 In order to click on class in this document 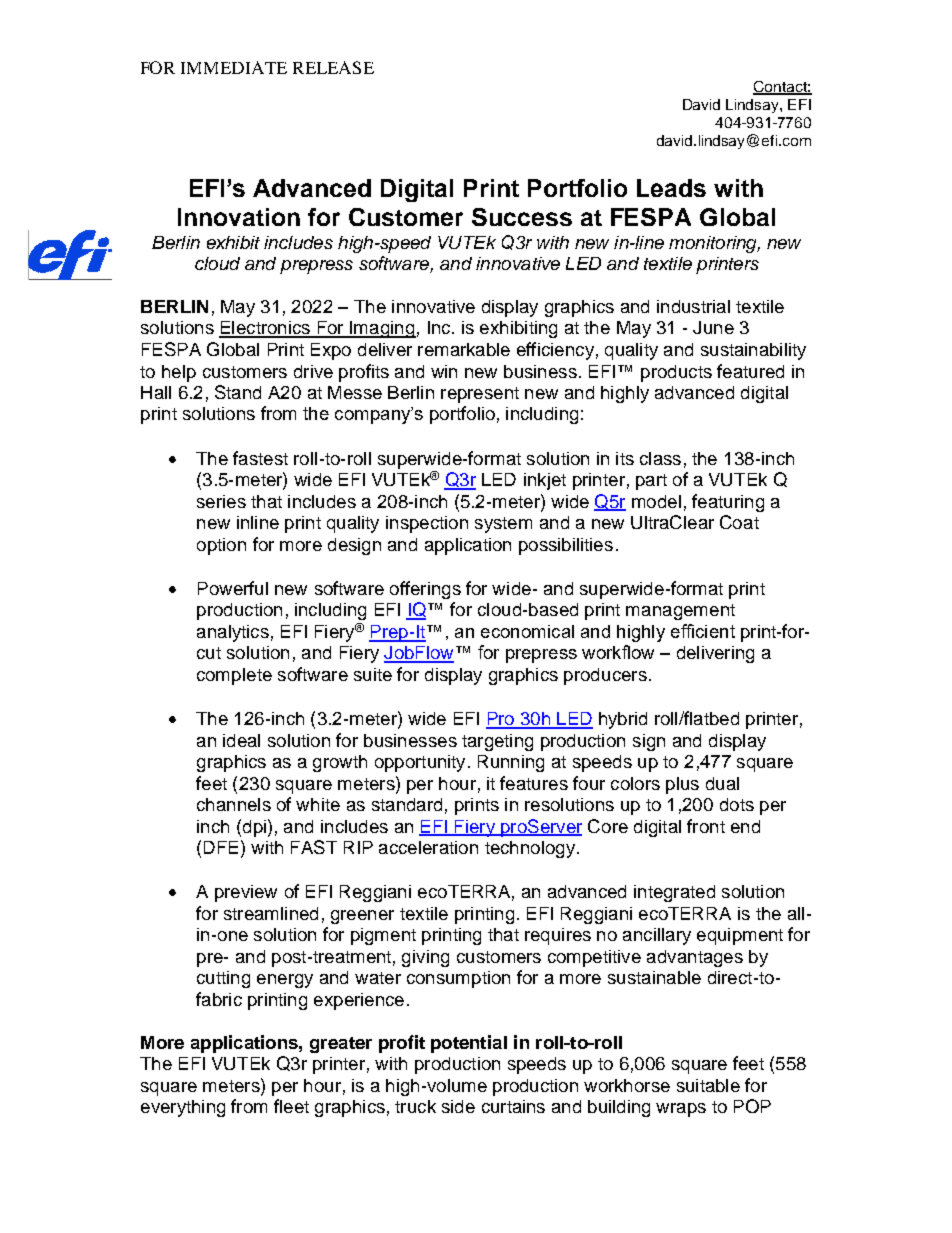, I will do `click(660, 458)`.
